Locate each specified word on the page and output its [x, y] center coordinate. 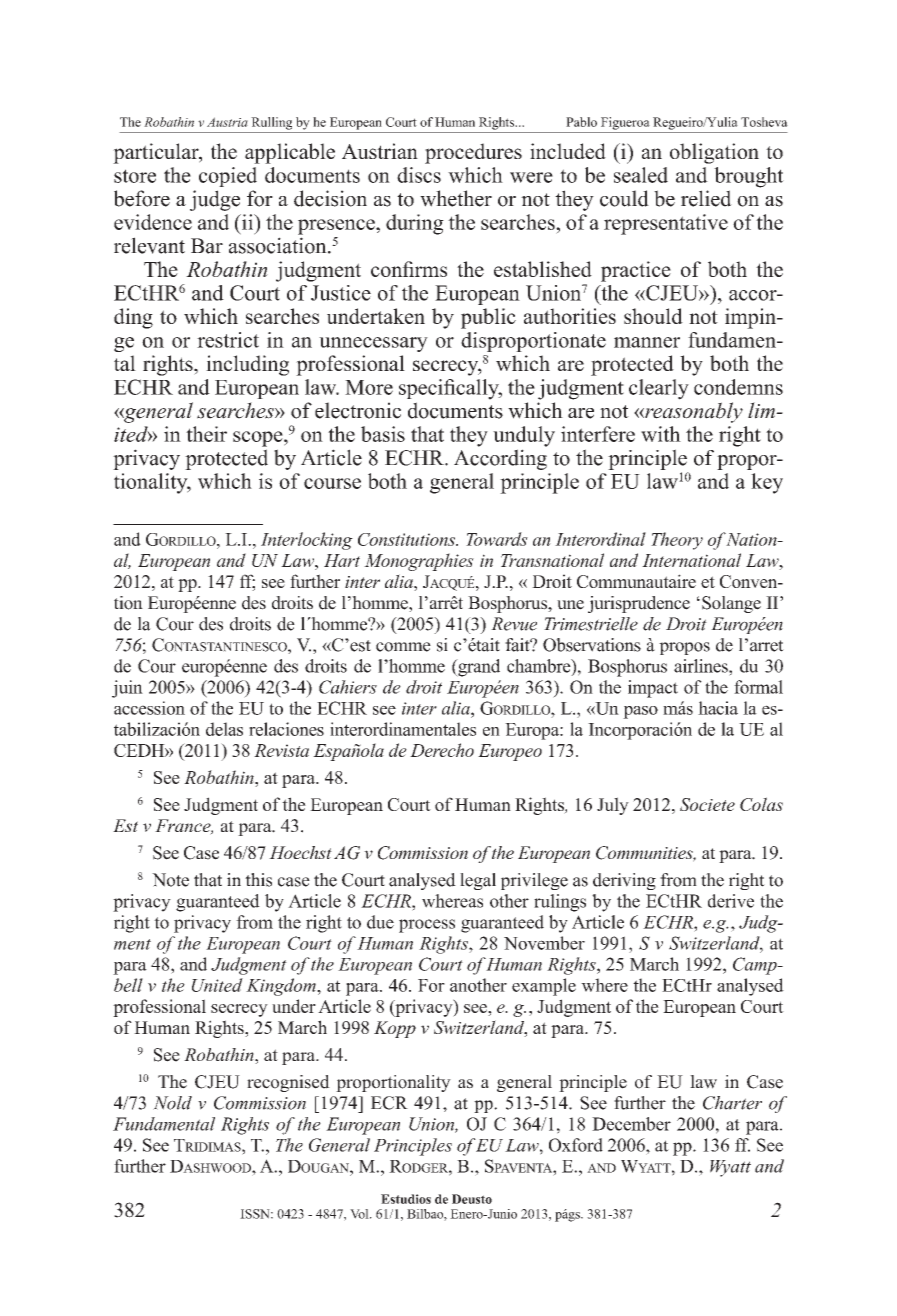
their [206, 434]
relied [706, 198]
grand [478, 668]
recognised [288, 1083]
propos [684, 648]
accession [149, 708]
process [427, 926]
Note [170, 880]
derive [731, 901]
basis [383, 434]
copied [228, 177]
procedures [473, 153]
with [661, 434]
